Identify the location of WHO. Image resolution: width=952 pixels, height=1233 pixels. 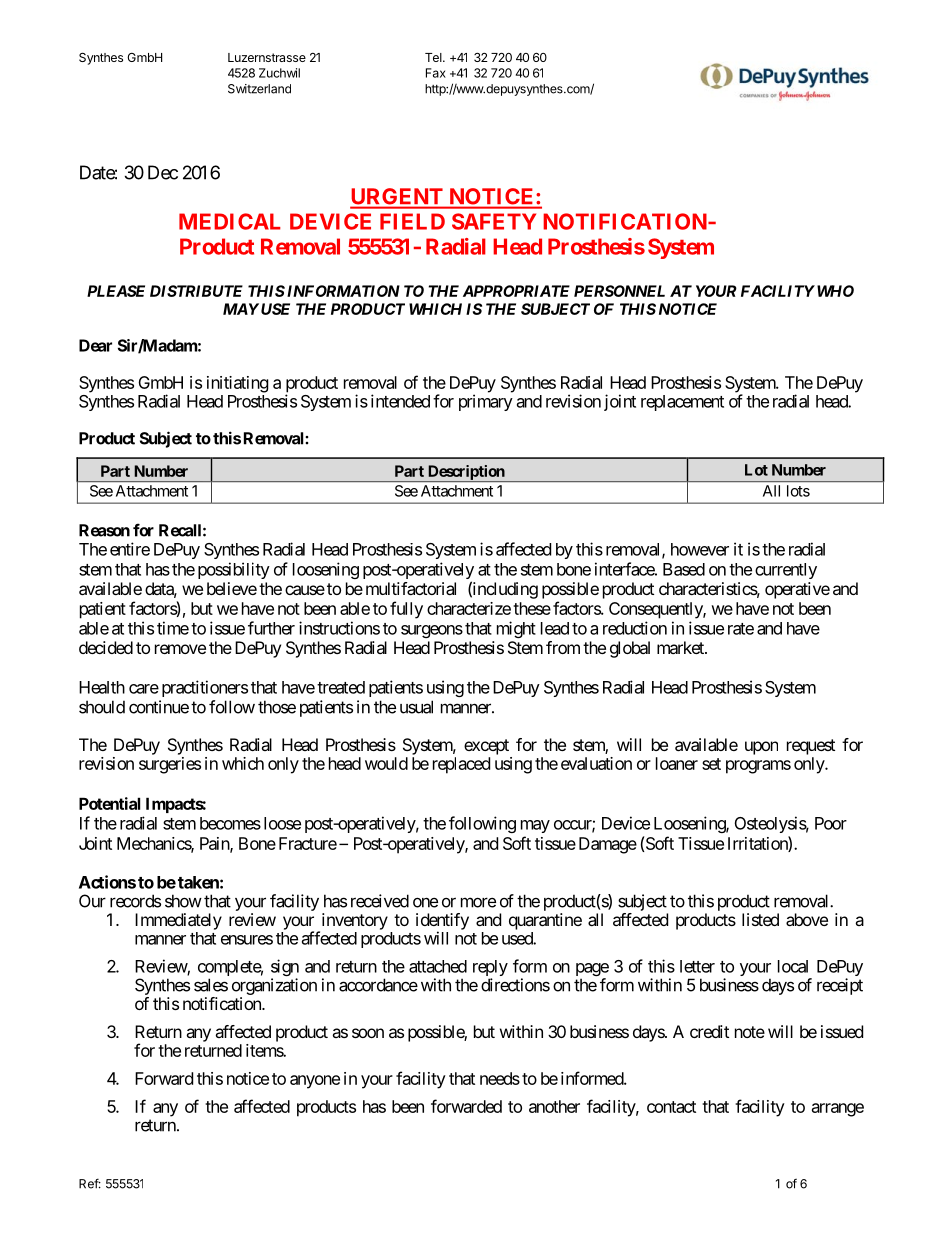
(835, 291).
